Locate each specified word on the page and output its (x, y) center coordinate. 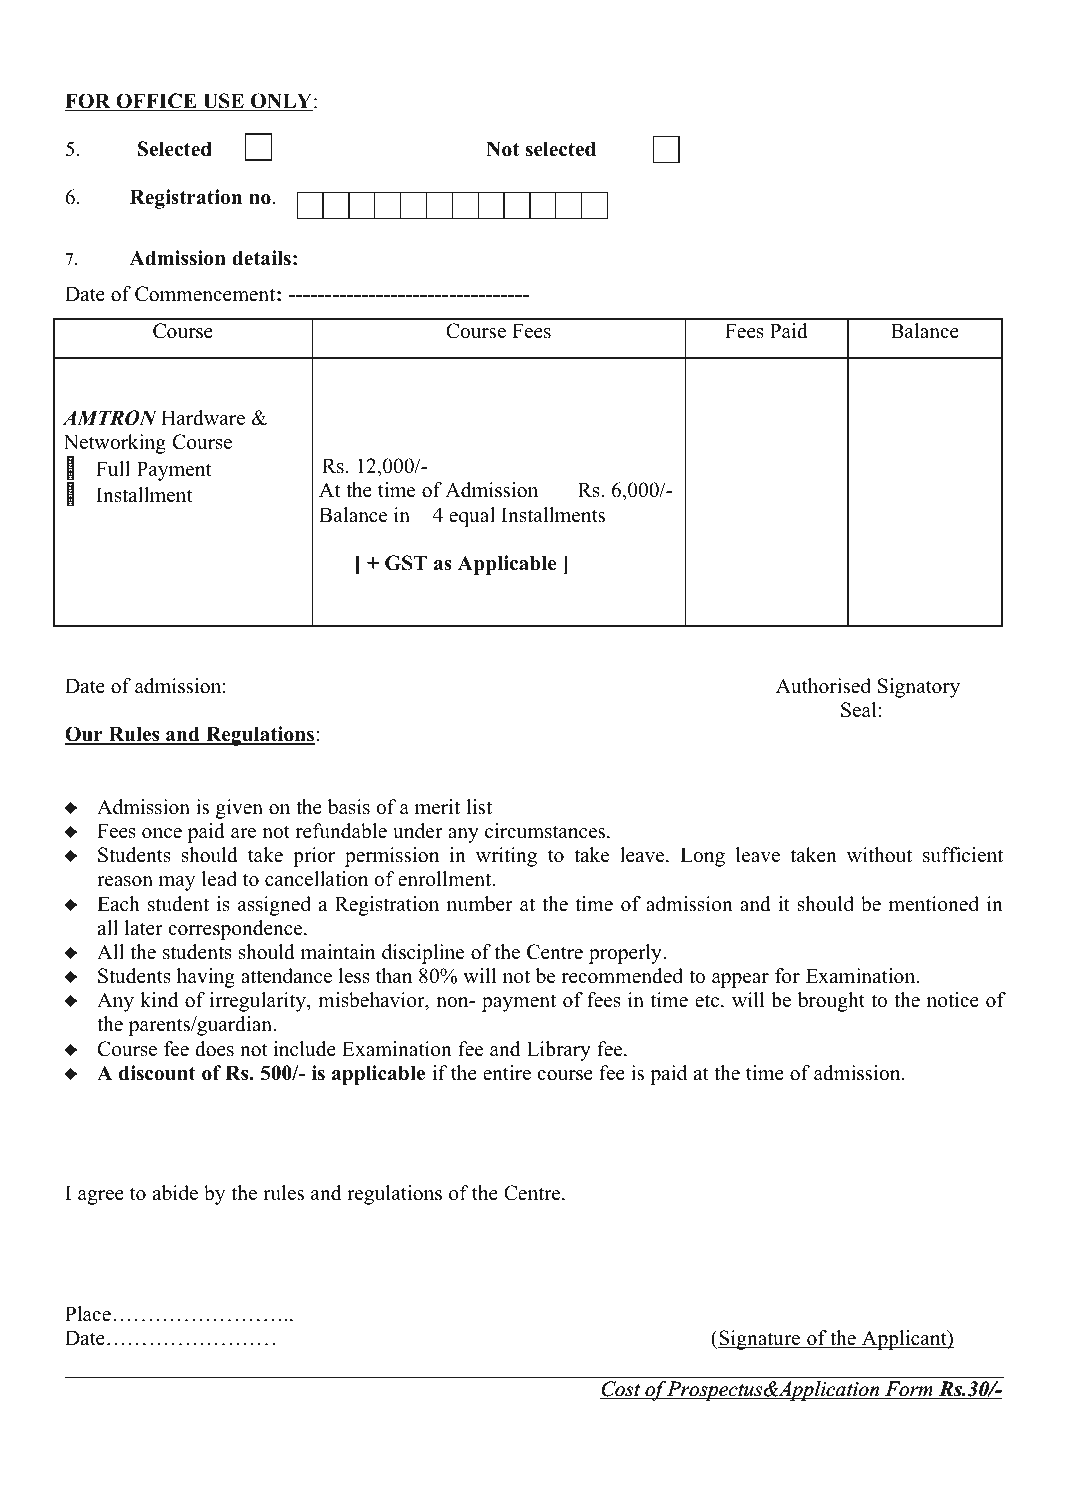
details (261, 258)
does (214, 1049)
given (239, 809)
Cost (621, 1390)
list (479, 807)
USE (223, 102)
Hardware (203, 418)
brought (831, 1002)
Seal (859, 710)
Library (559, 1051)
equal (472, 517)
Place (88, 1314)
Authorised (823, 686)
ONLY (281, 102)
